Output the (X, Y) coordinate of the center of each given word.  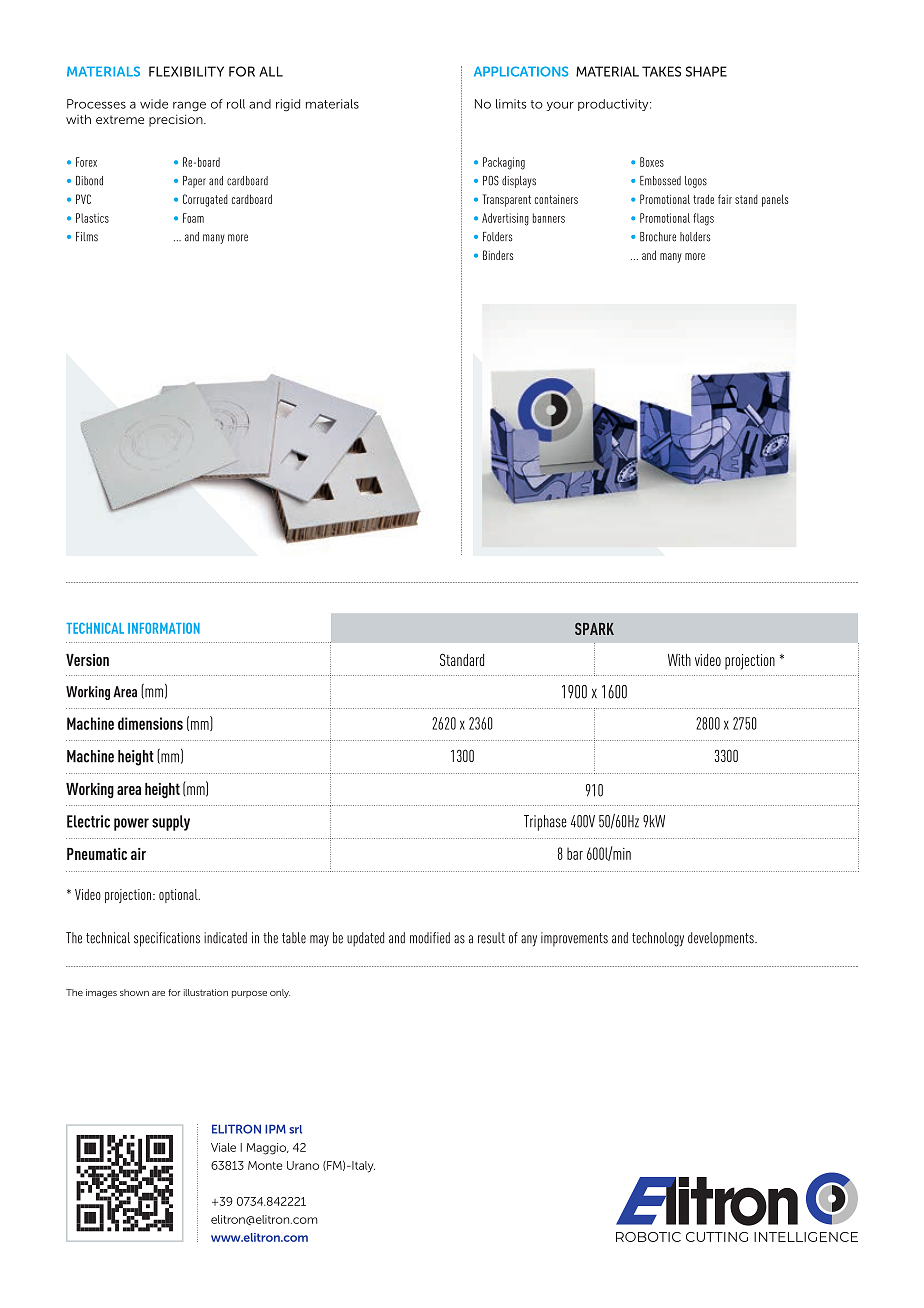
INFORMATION (164, 628)
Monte (265, 1165)
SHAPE (706, 71)
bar (575, 854)
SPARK (594, 629)
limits (511, 104)
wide (154, 104)
